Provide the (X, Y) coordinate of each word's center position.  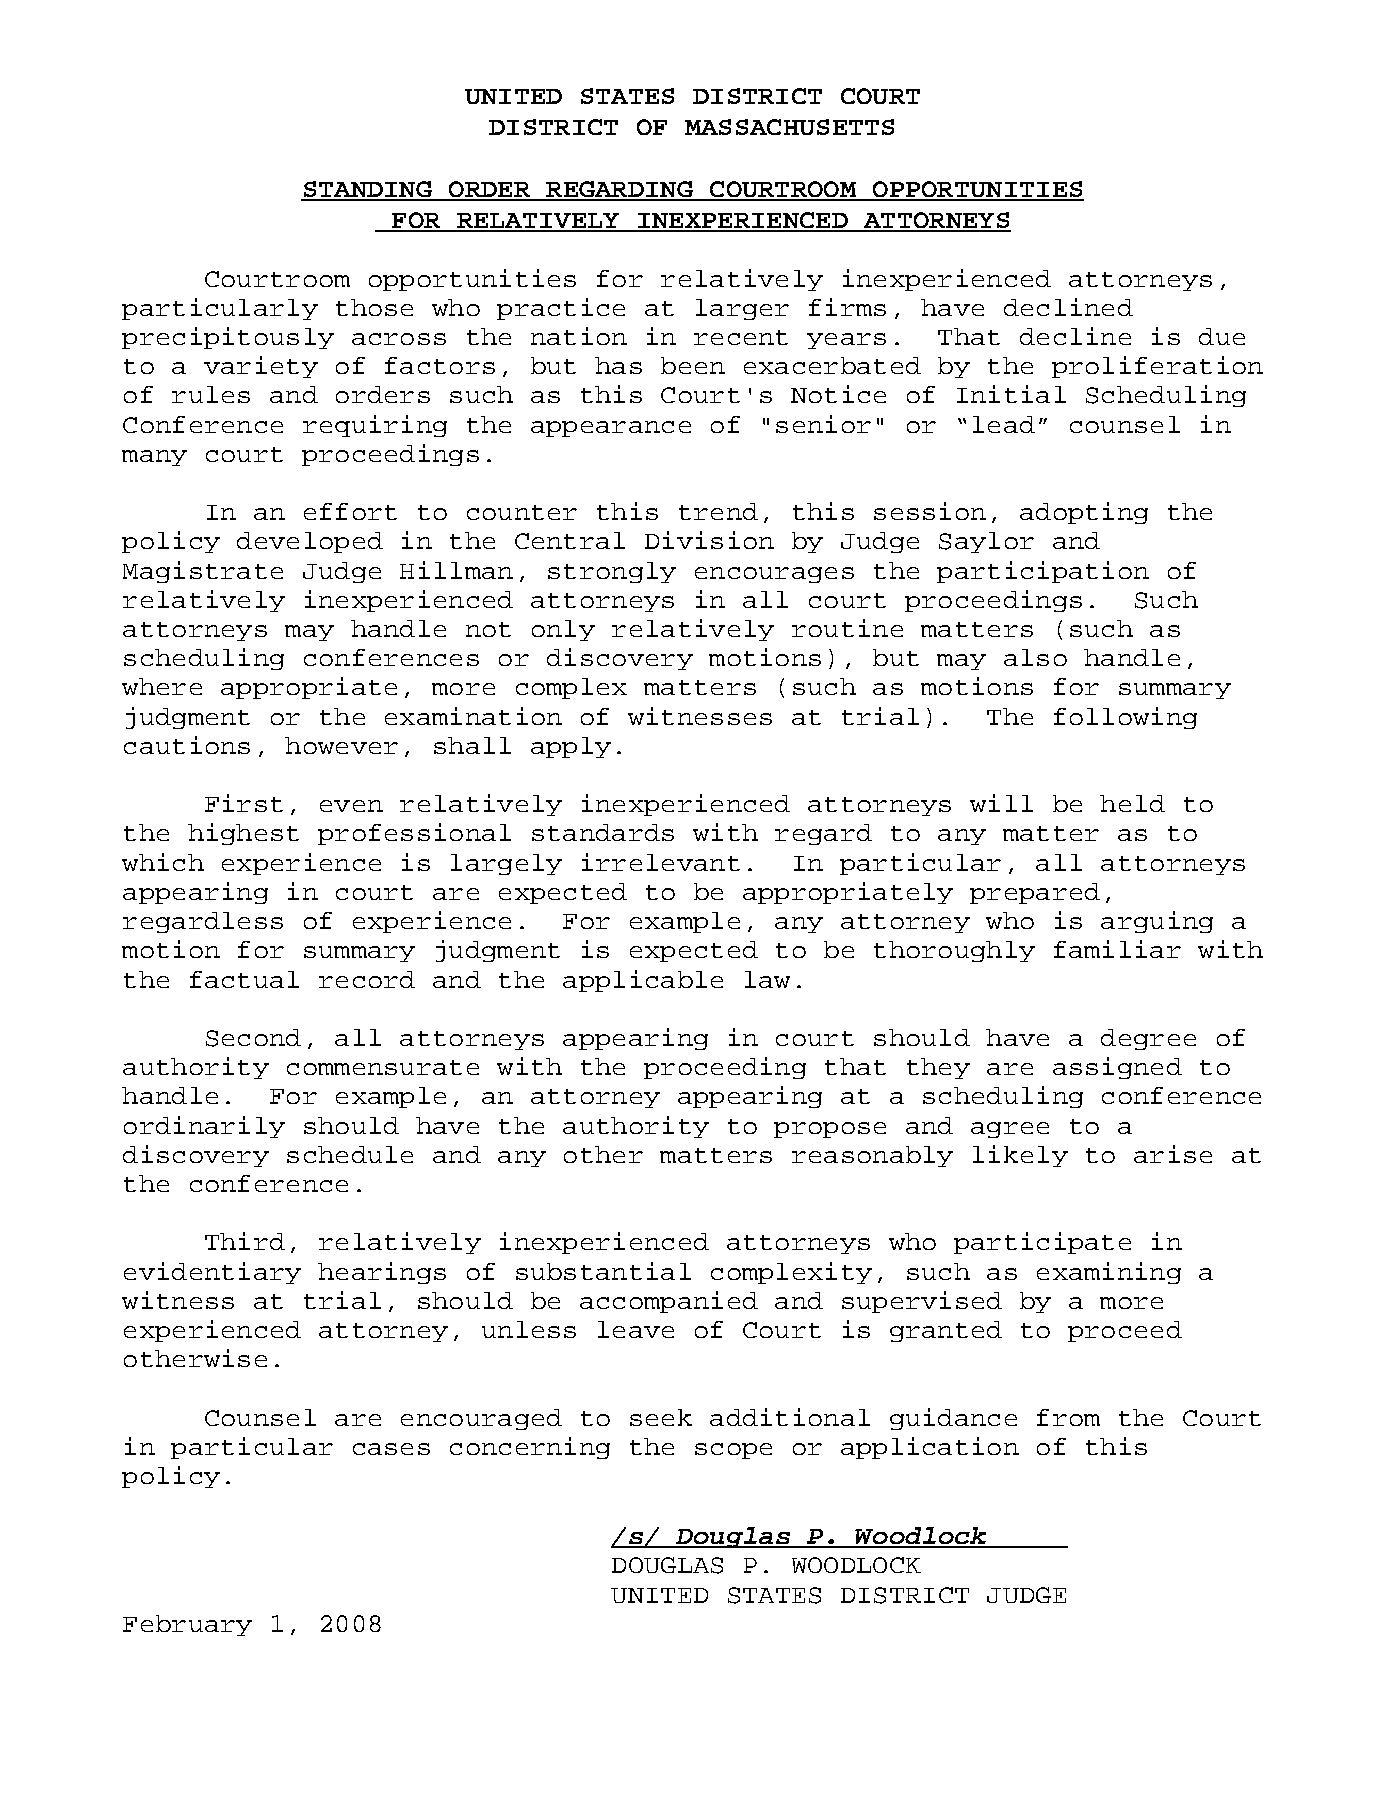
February (187, 1625)
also (1035, 657)
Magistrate (203, 572)
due (1222, 336)
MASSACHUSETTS (789, 127)
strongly (612, 572)
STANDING (367, 190)
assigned (1117, 1068)
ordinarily (204, 1127)
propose (830, 1130)
